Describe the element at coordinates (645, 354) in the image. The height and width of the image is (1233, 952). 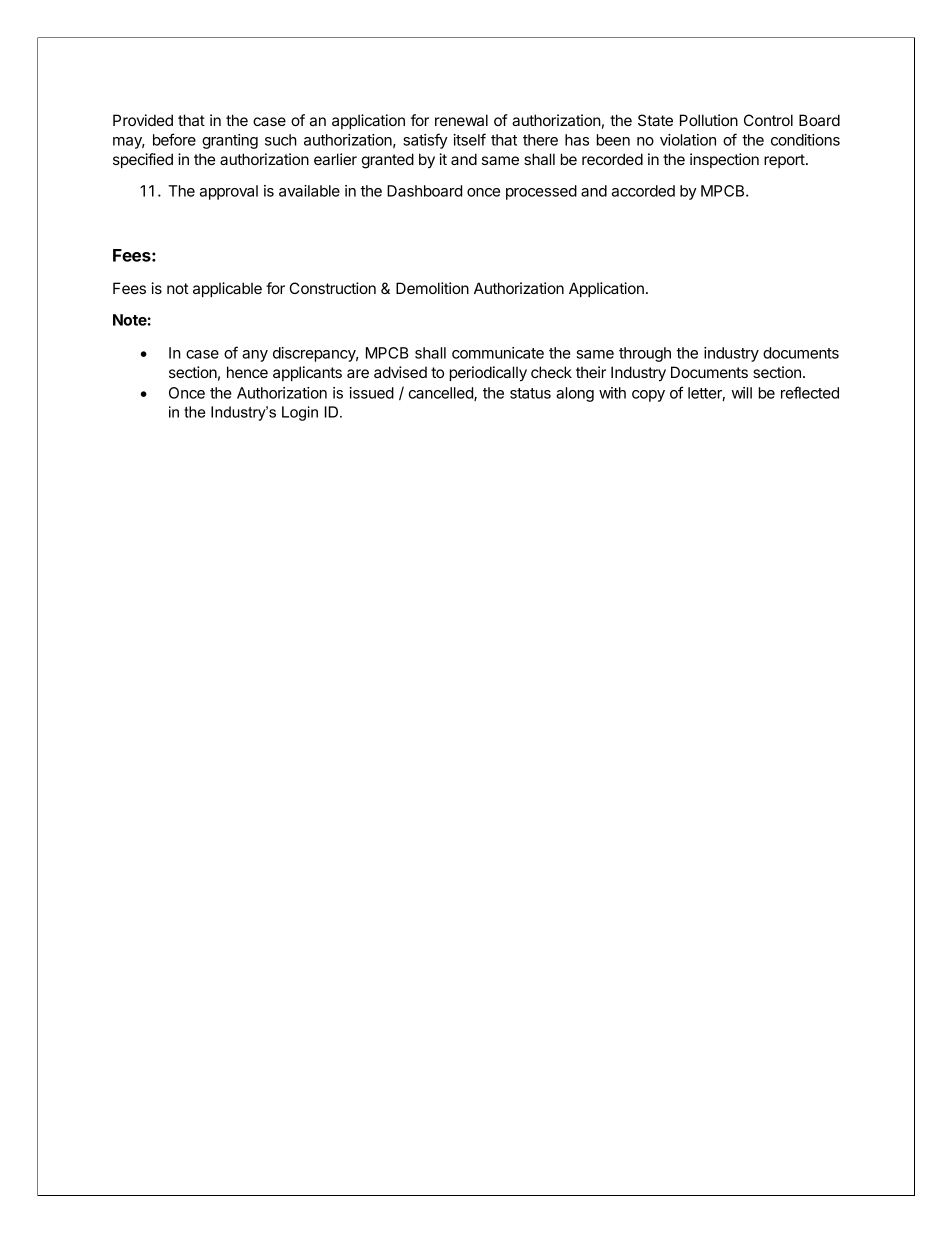
I see `through` at that location.
